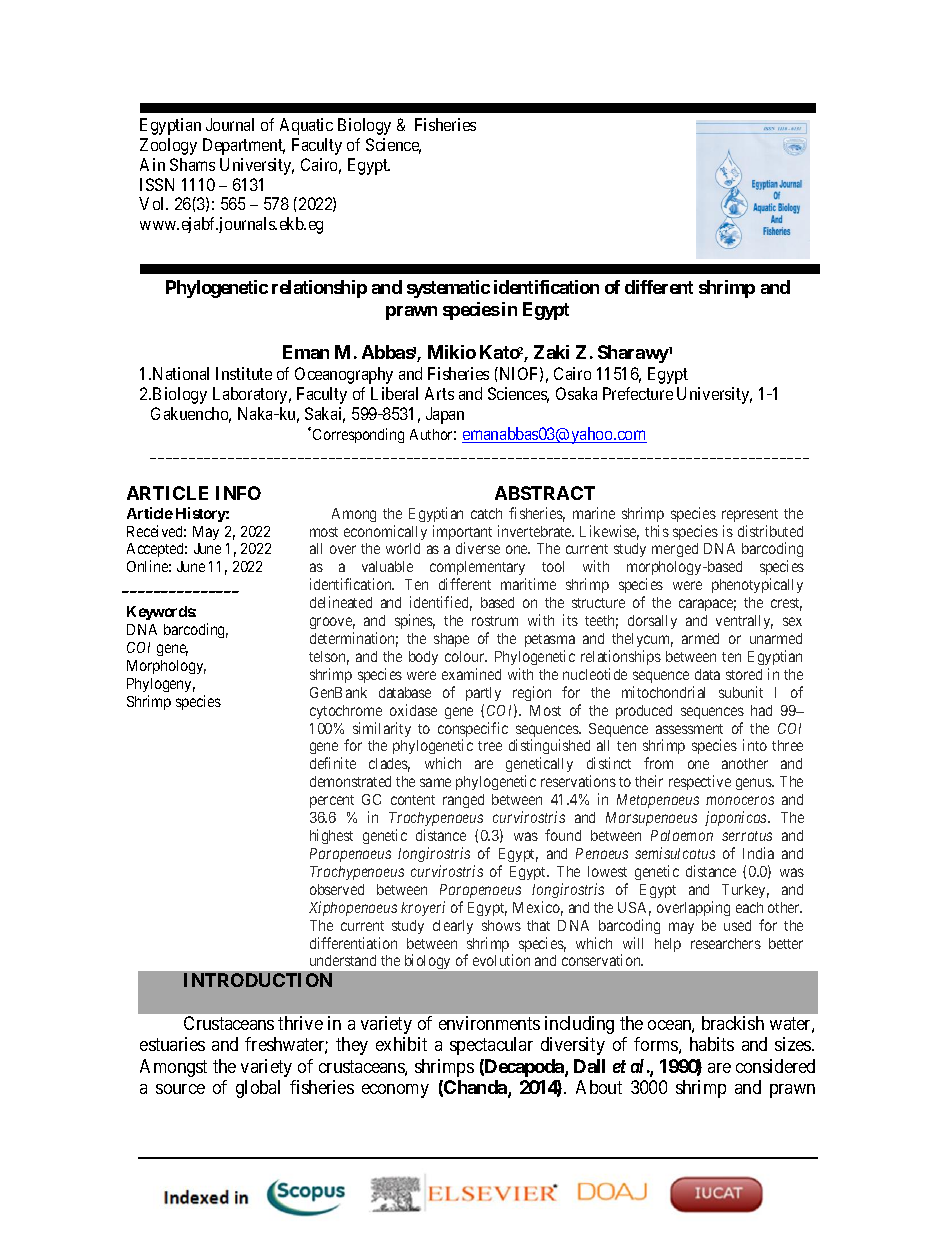  Describe the element at coordinates (747, 836) in the screenshot. I see `serratus` at that location.
